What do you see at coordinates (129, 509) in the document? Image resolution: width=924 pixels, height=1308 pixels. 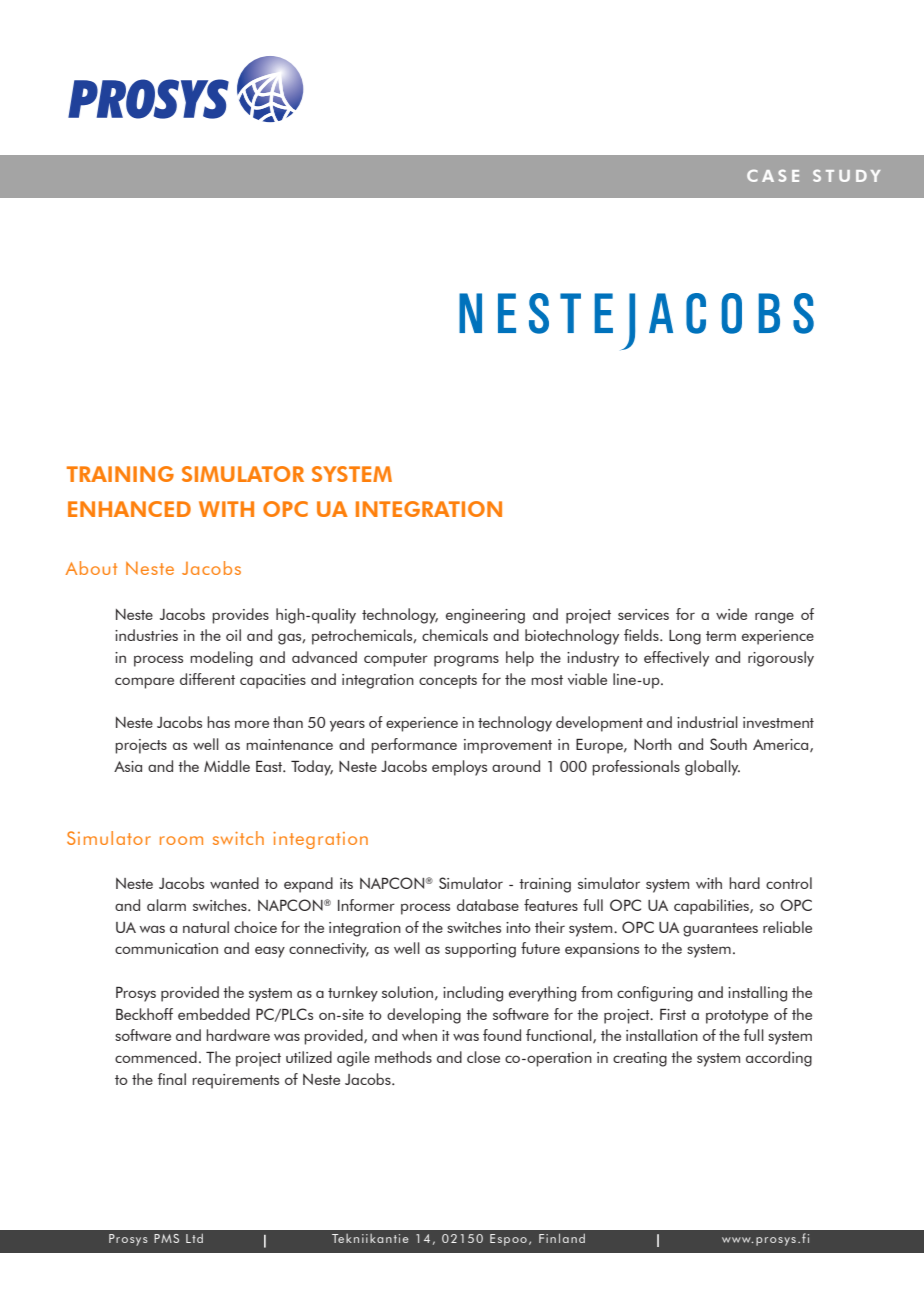 I see `ENHANCED` at bounding box center [129, 509].
